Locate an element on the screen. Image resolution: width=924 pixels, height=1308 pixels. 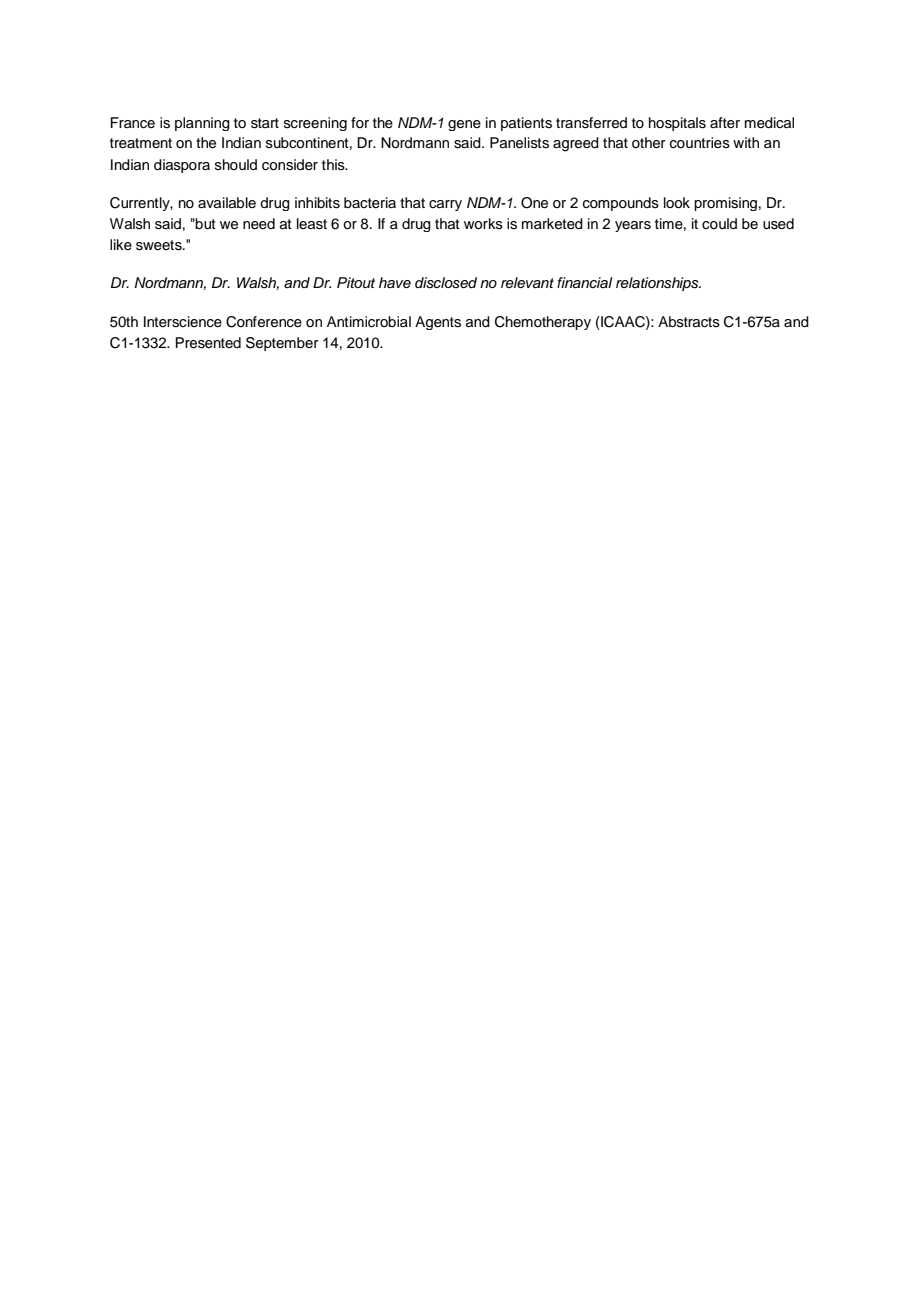
gene is located at coordinates (464, 125).
